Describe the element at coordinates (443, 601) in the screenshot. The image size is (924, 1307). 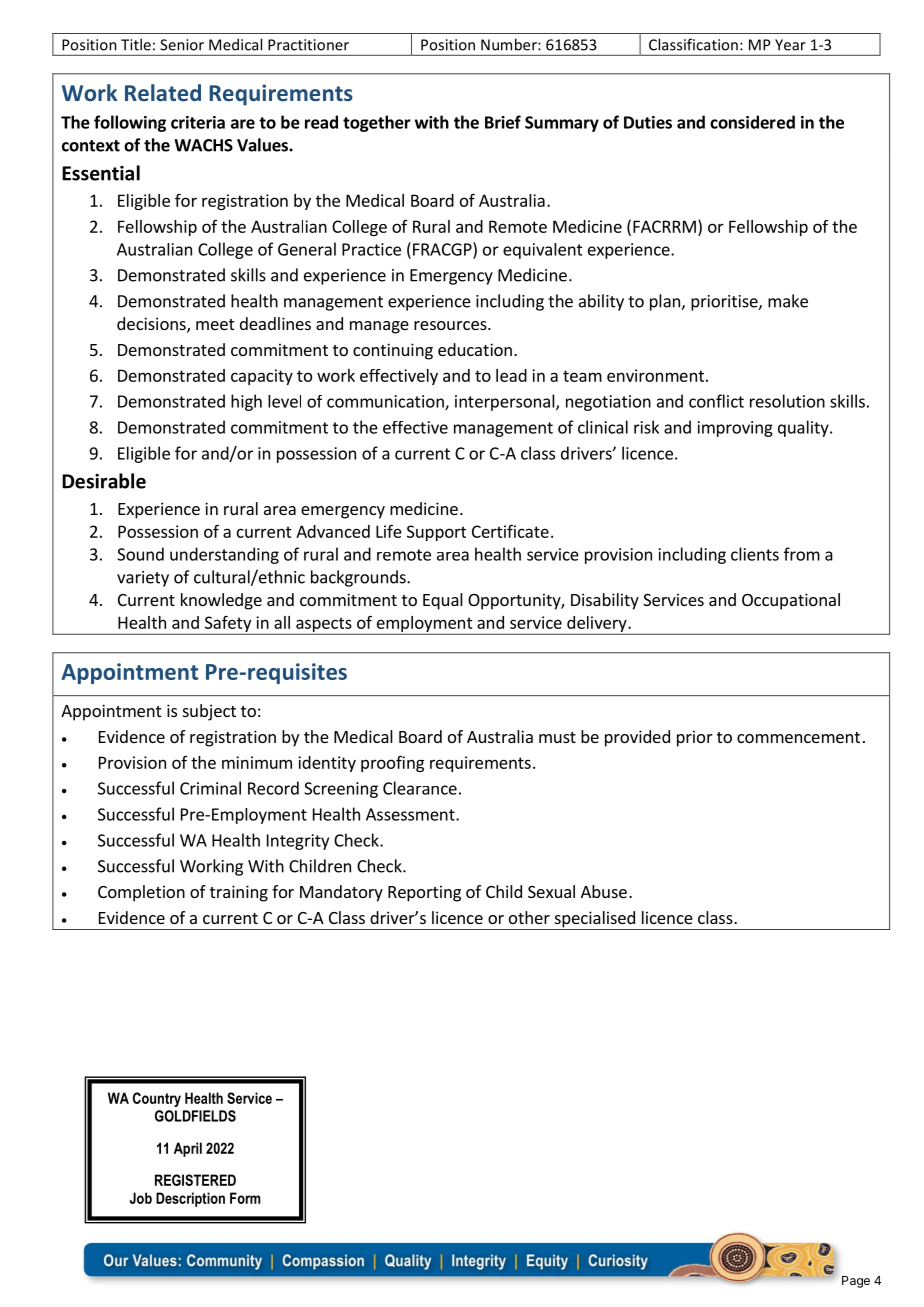
I see `Equal` at that location.
